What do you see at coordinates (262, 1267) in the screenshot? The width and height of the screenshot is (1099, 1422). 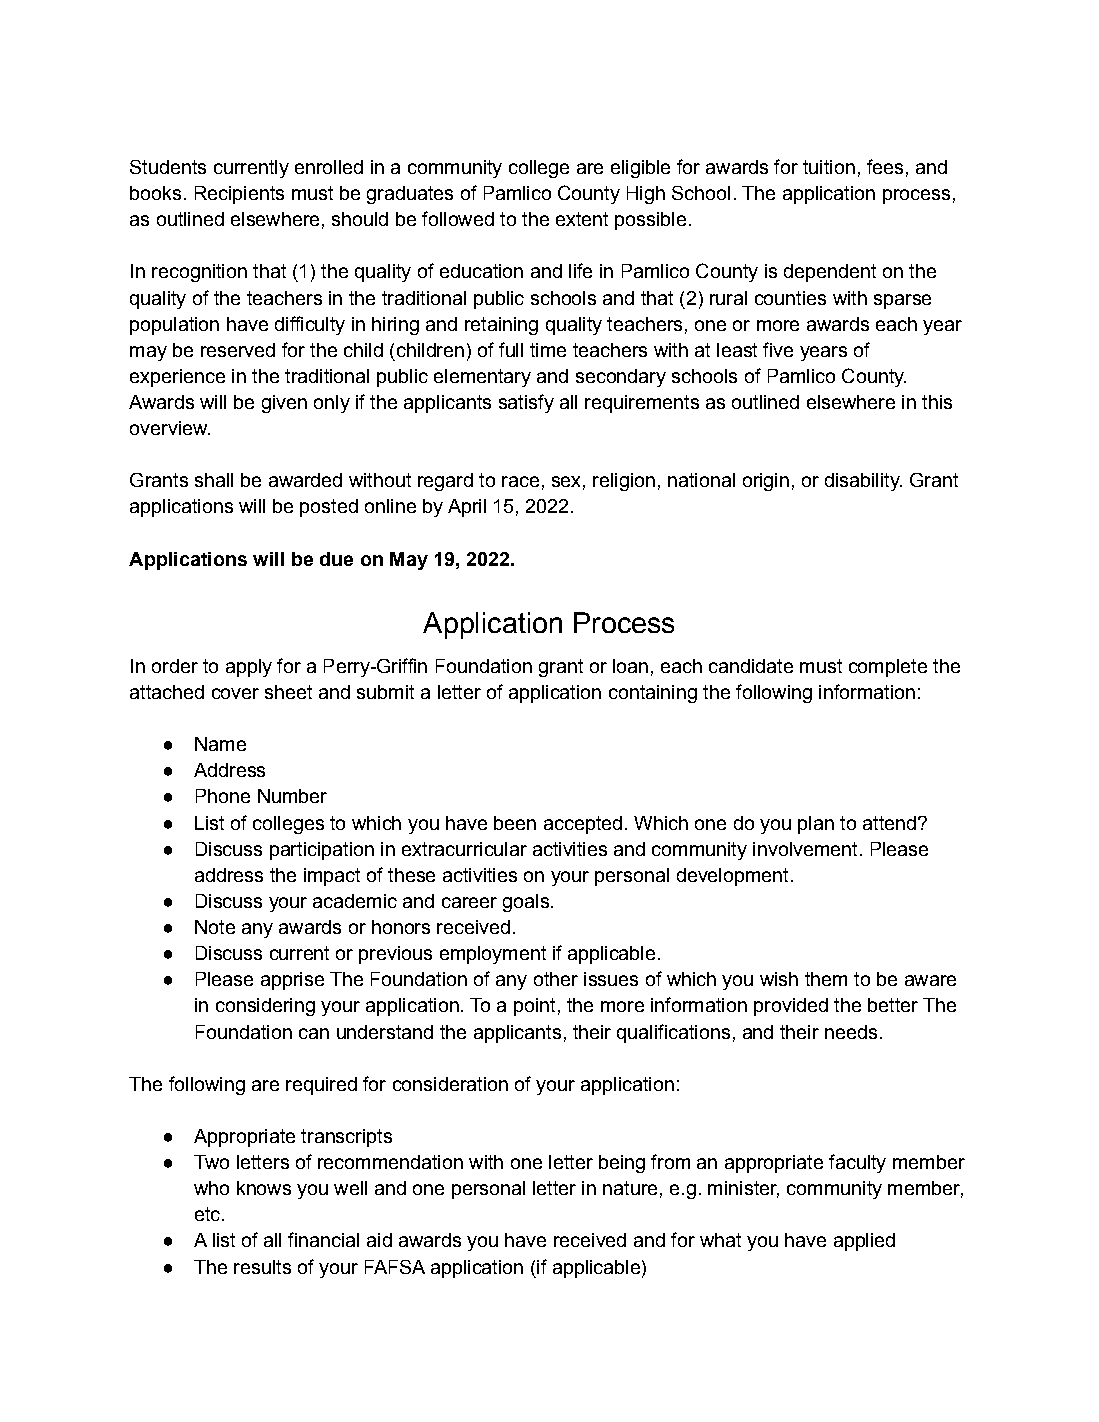 I see `results` at bounding box center [262, 1267].
